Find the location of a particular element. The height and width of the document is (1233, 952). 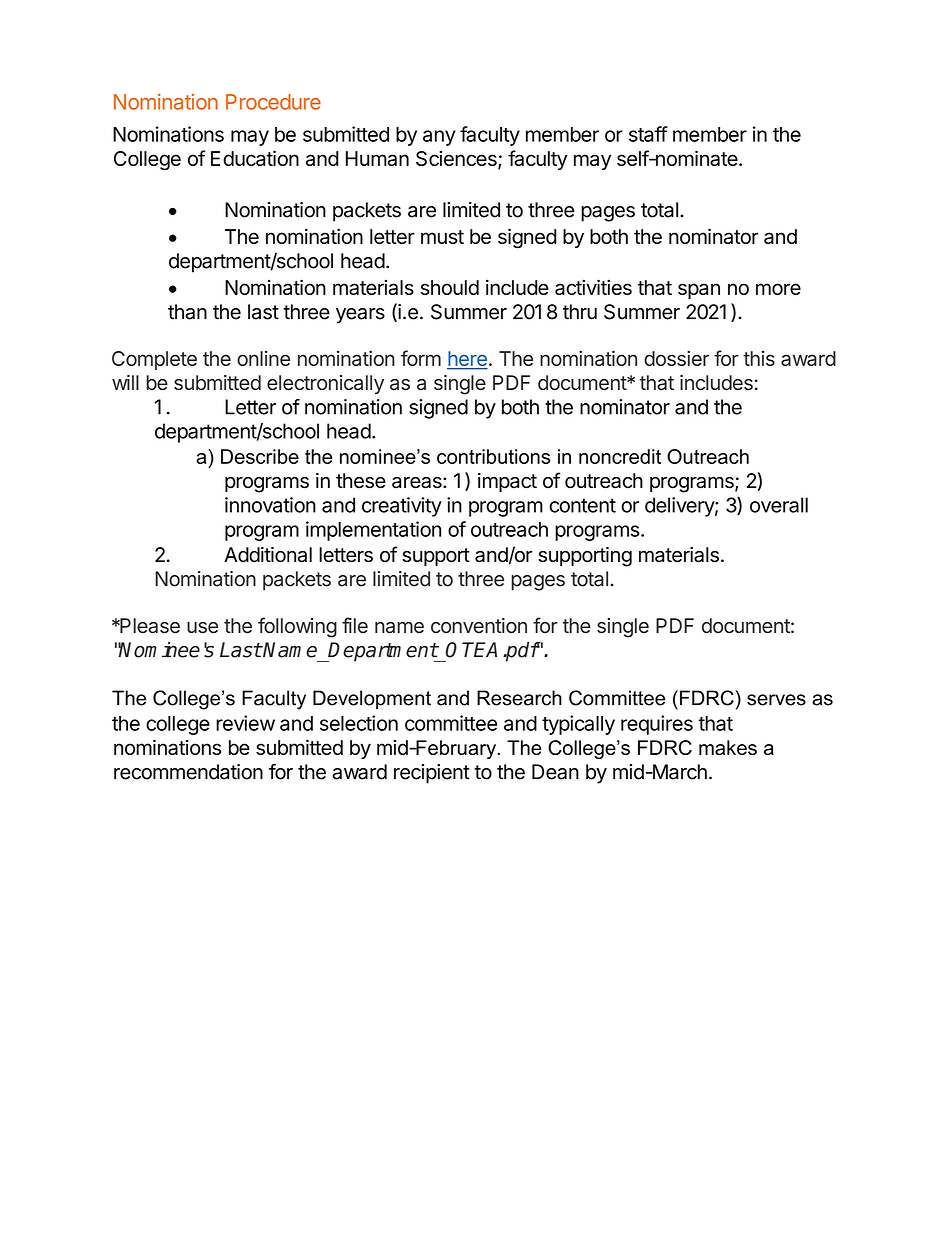

any is located at coordinates (439, 138).
